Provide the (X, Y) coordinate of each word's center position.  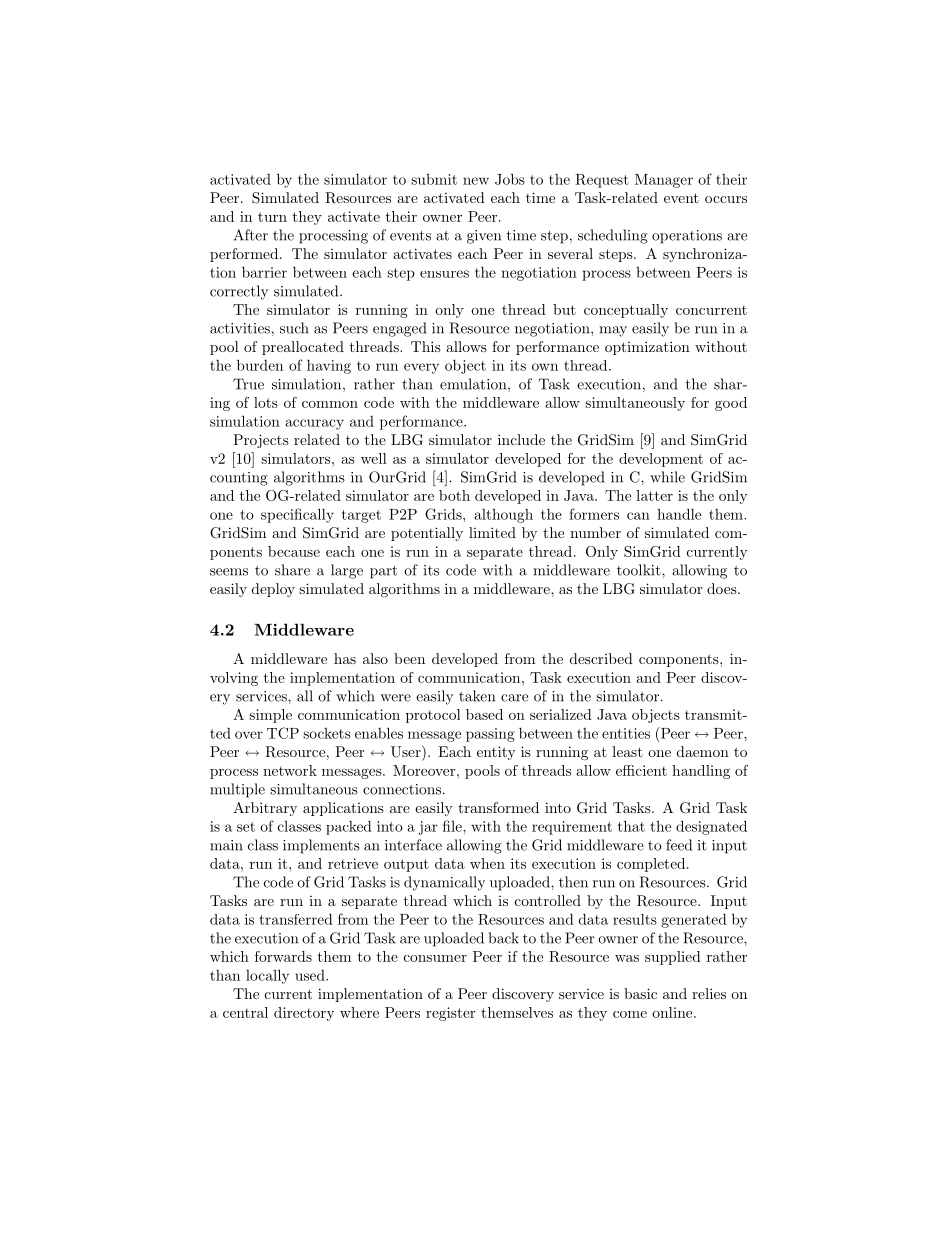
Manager (664, 181)
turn (272, 217)
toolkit (640, 570)
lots (266, 402)
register (451, 1014)
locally (267, 976)
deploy (273, 590)
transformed (498, 807)
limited (492, 532)
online (673, 1012)
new (476, 181)
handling (701, 772)
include (521, 439)
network (290, 770)
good (731, 404)
